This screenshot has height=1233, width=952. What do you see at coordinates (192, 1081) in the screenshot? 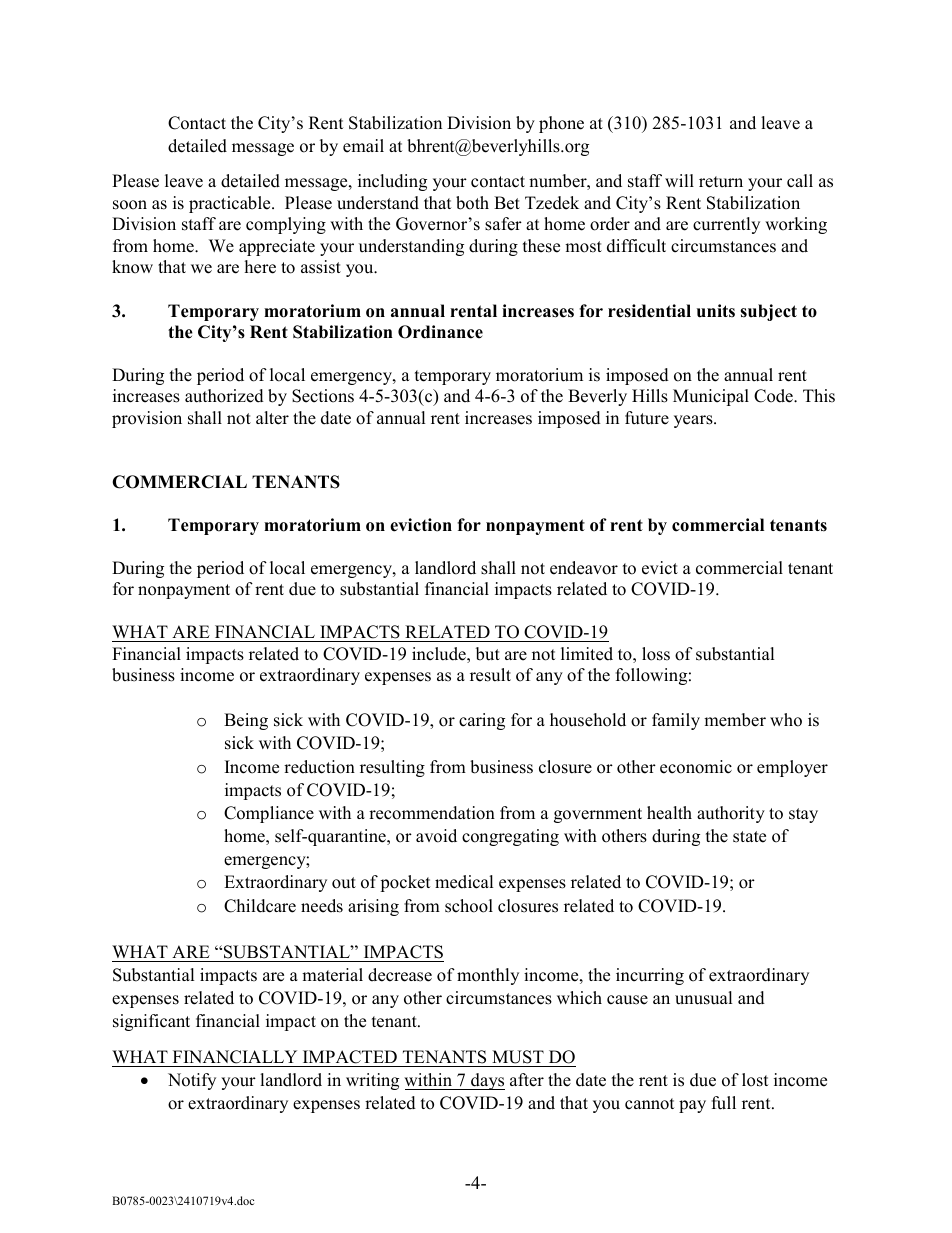
I see `Notify` at bounding box center [192, 1081].
